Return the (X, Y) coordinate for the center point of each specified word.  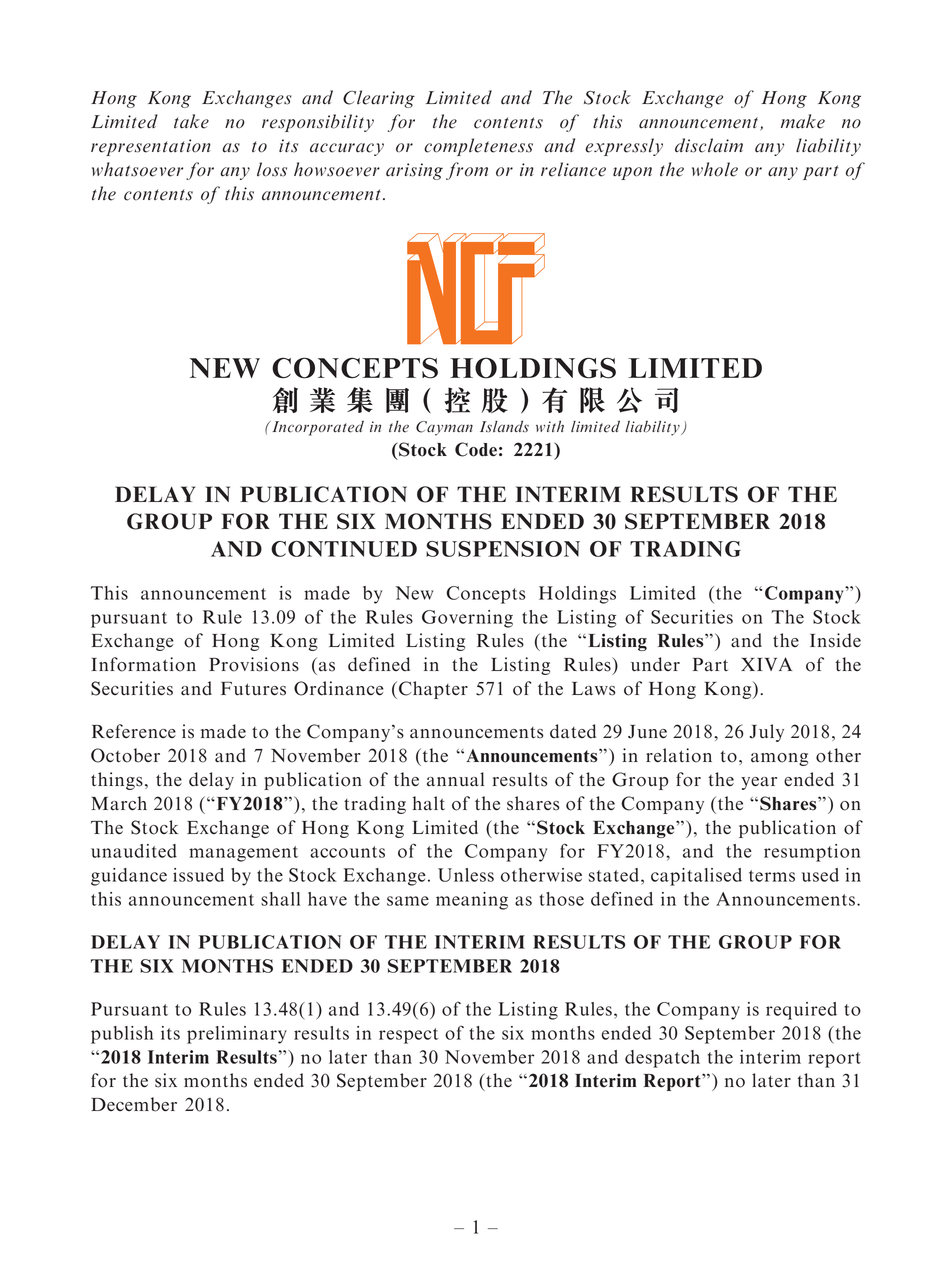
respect (408, 1036)
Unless (466, 875)
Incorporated (317, 428)
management (243, 854)
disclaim (709, 145)
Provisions (254, 664)
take (191, 121)
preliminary (237, 1035)
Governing (467, 619)
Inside (835, 640)
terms (772, 876)
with (550, 426)
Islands (504, 426)
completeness (478, 147)
